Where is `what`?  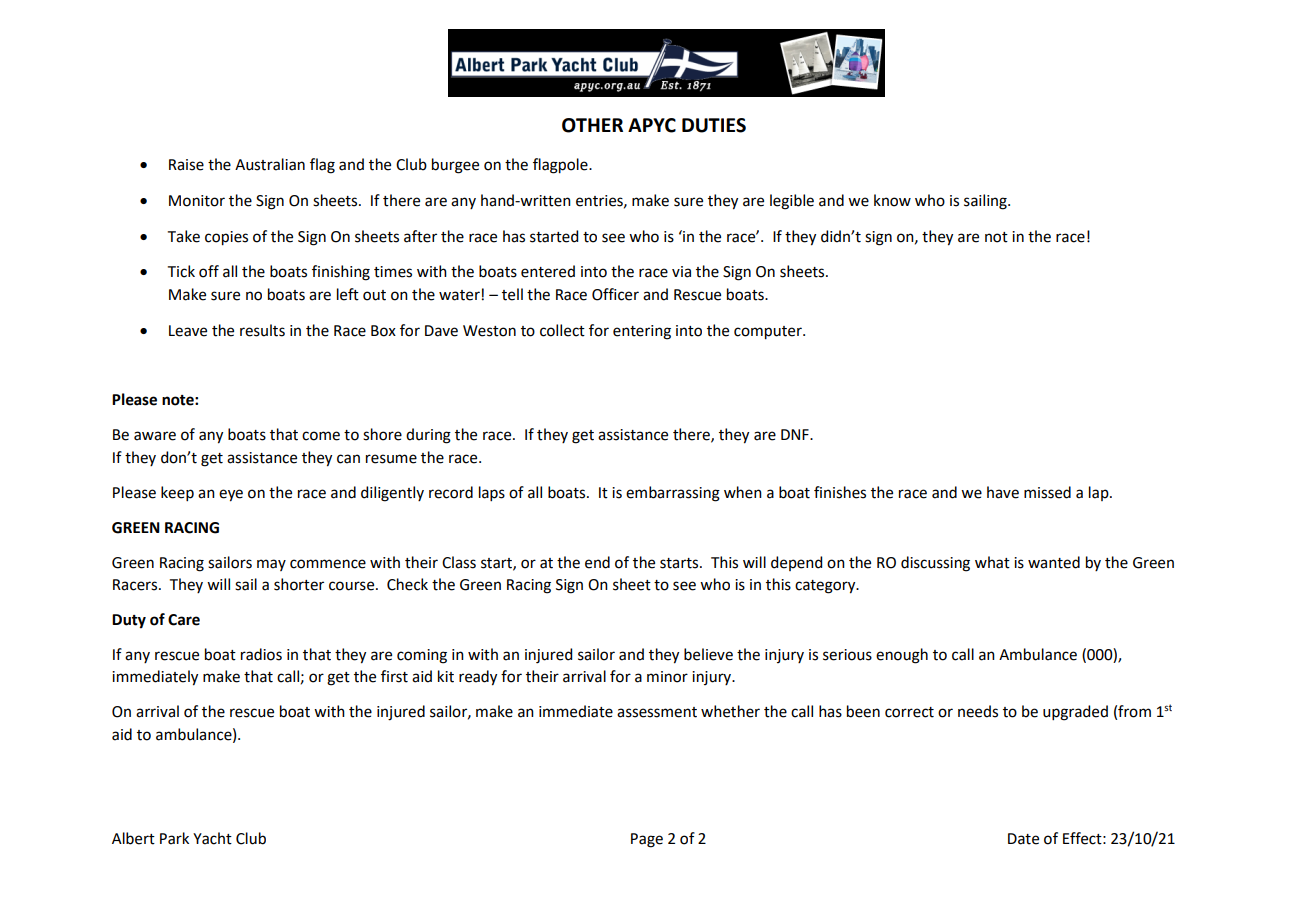 what is located at coordinates (992, 562).
